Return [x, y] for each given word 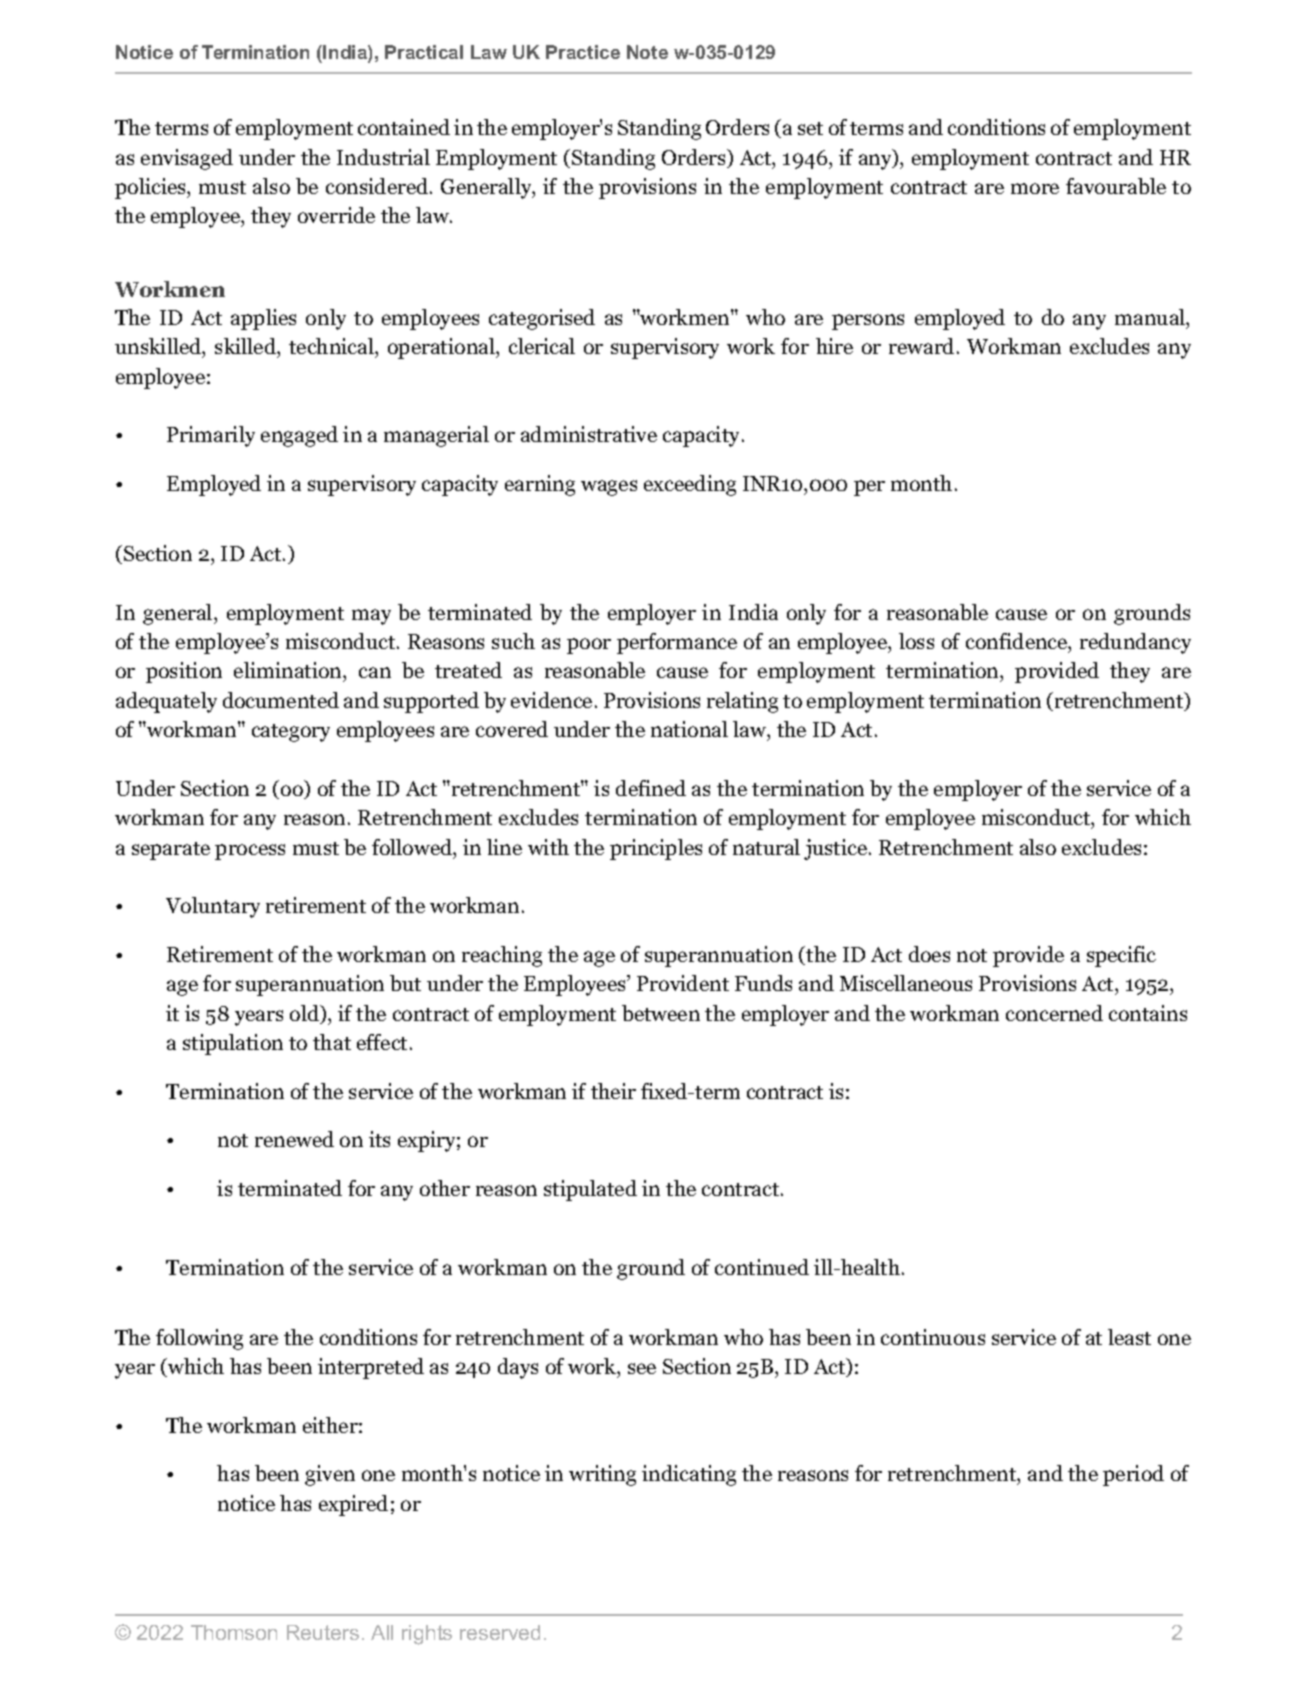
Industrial [383, 157]
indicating [689, 1475]
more [1035, 188]
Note [647, 52]
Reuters [323, 1632]
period [1133, 1475]
